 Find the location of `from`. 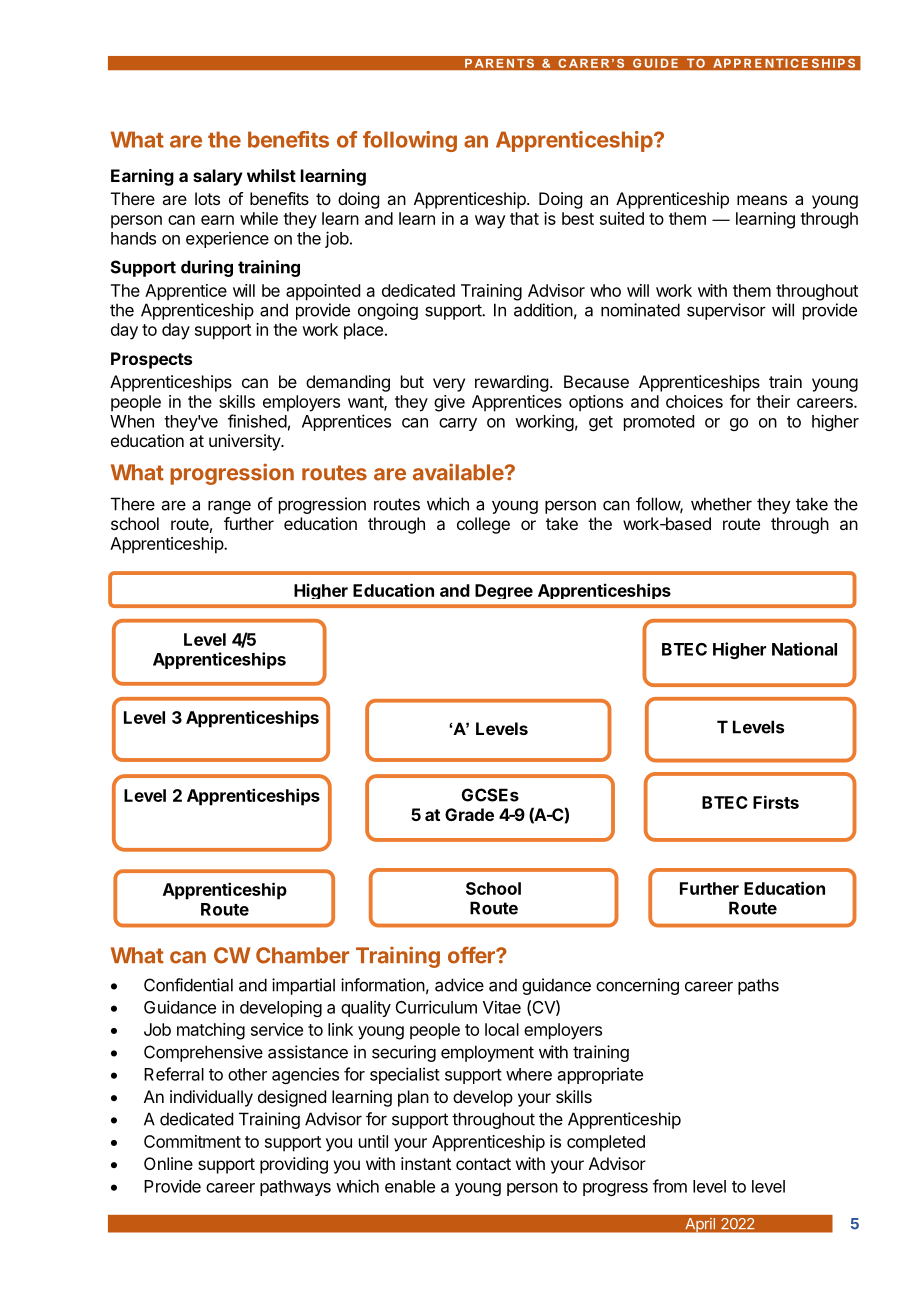

from is located at coordinates (670, 1186).
